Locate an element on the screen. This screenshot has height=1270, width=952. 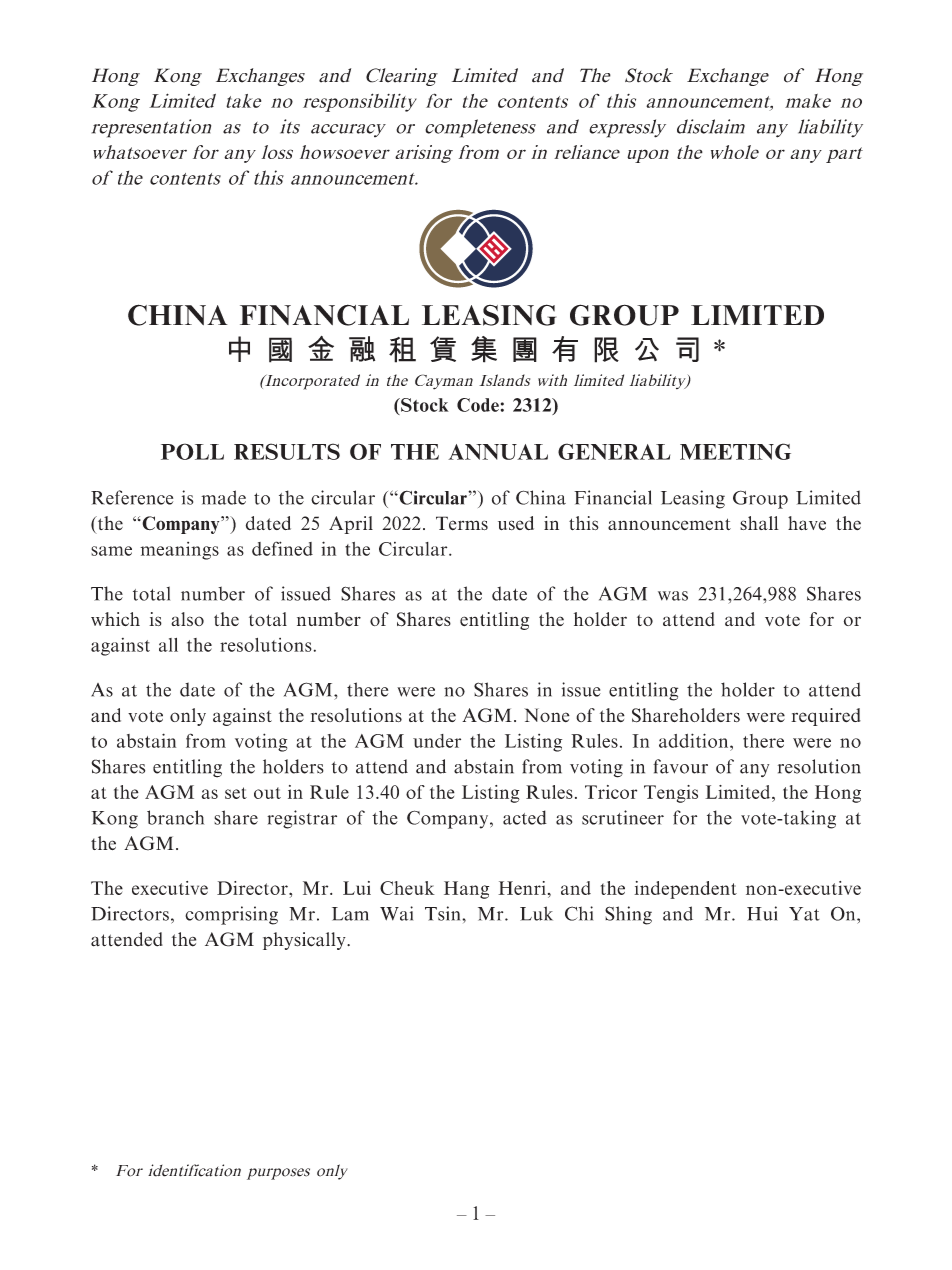
made is located at coordinates (223, 497).
